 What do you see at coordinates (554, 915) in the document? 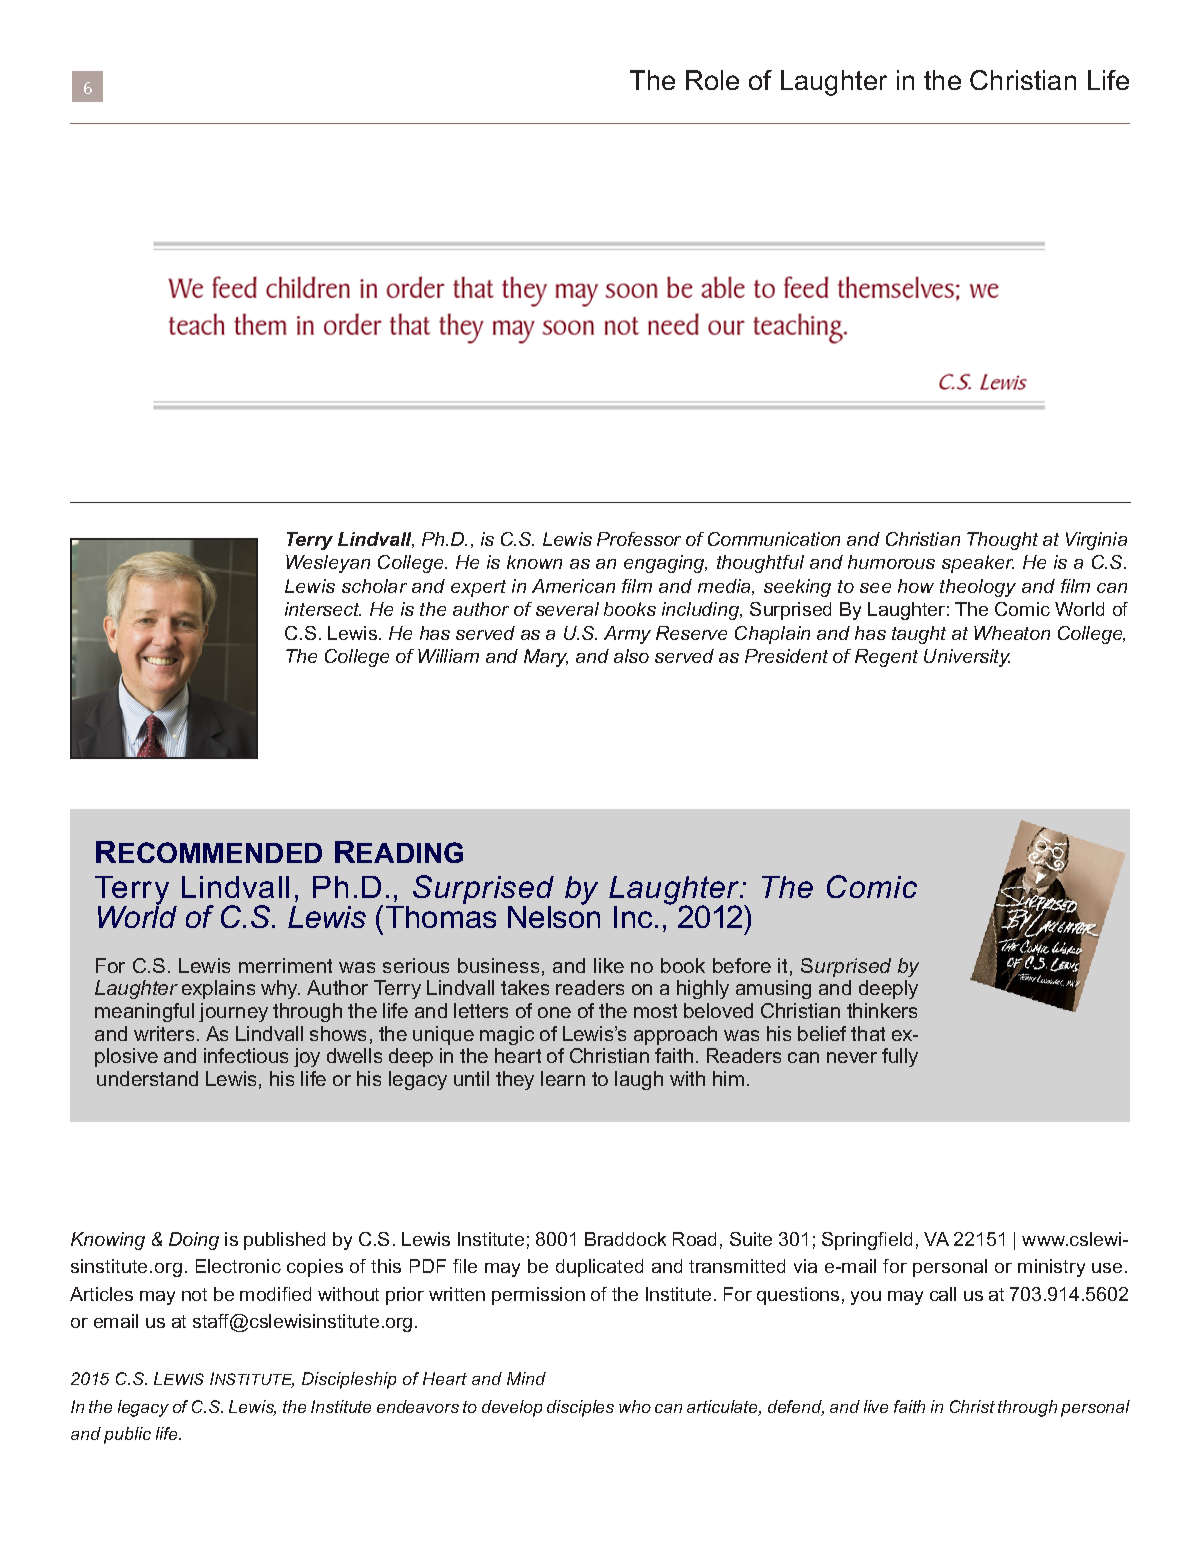
I see `Nelson` at bounding box center [554, 915].
